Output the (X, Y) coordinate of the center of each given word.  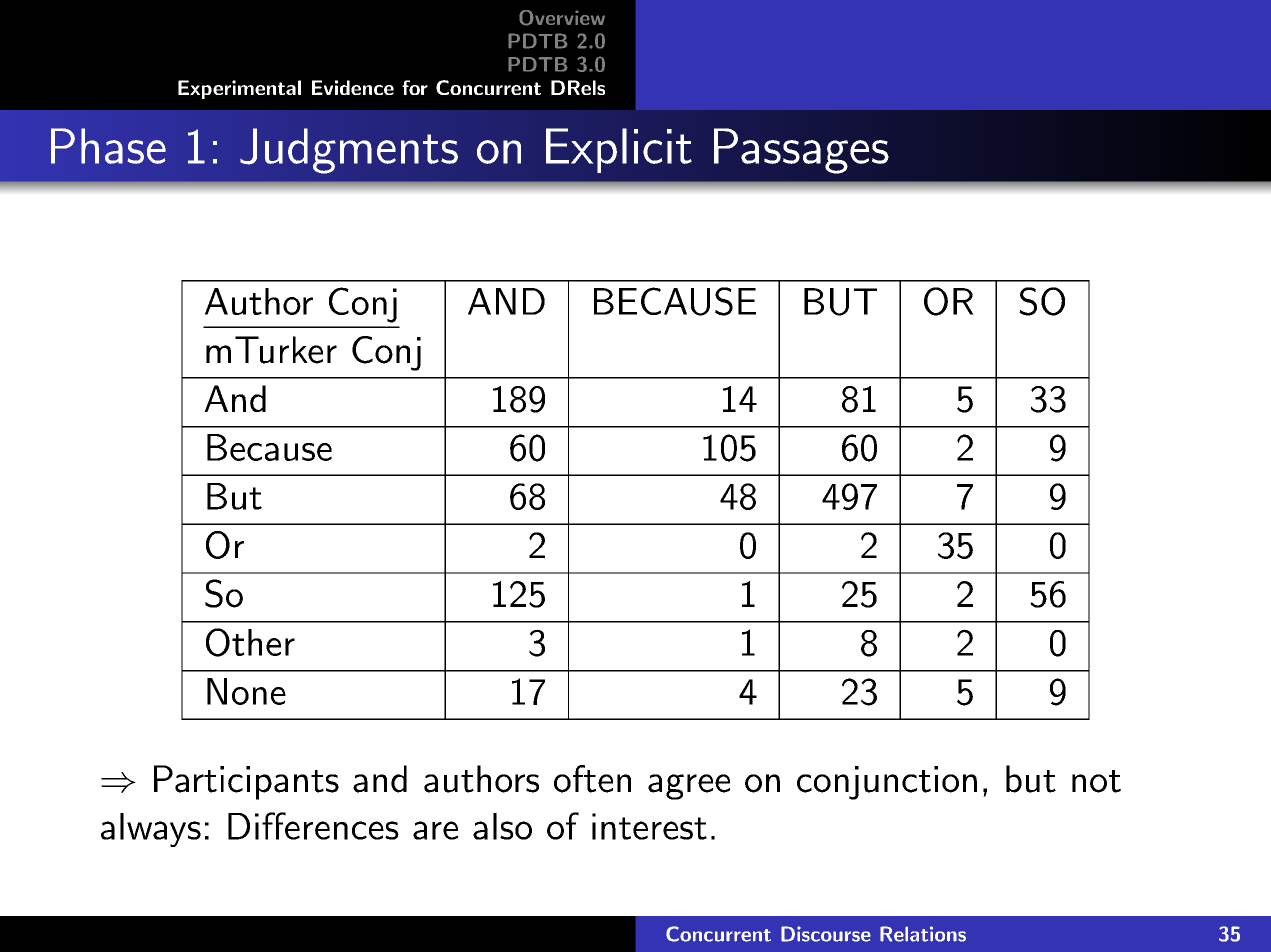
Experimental (239, 89)
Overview (562, 18)
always (151, 830)
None (246, 691)
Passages (801, 151)
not (1096, 781)
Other (250, 642)
